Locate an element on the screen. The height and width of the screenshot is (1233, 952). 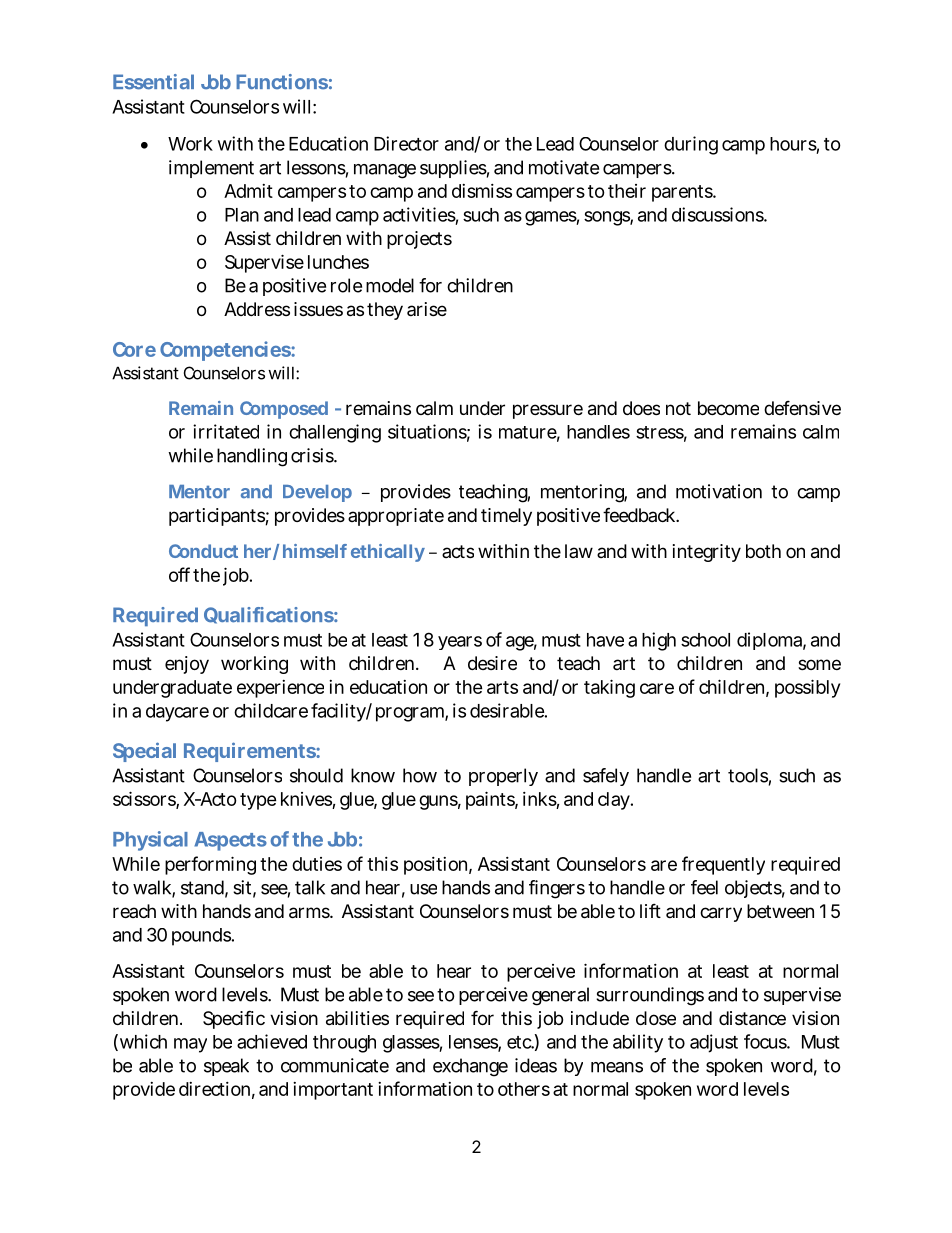
during is located at coordinates (691, 145).
